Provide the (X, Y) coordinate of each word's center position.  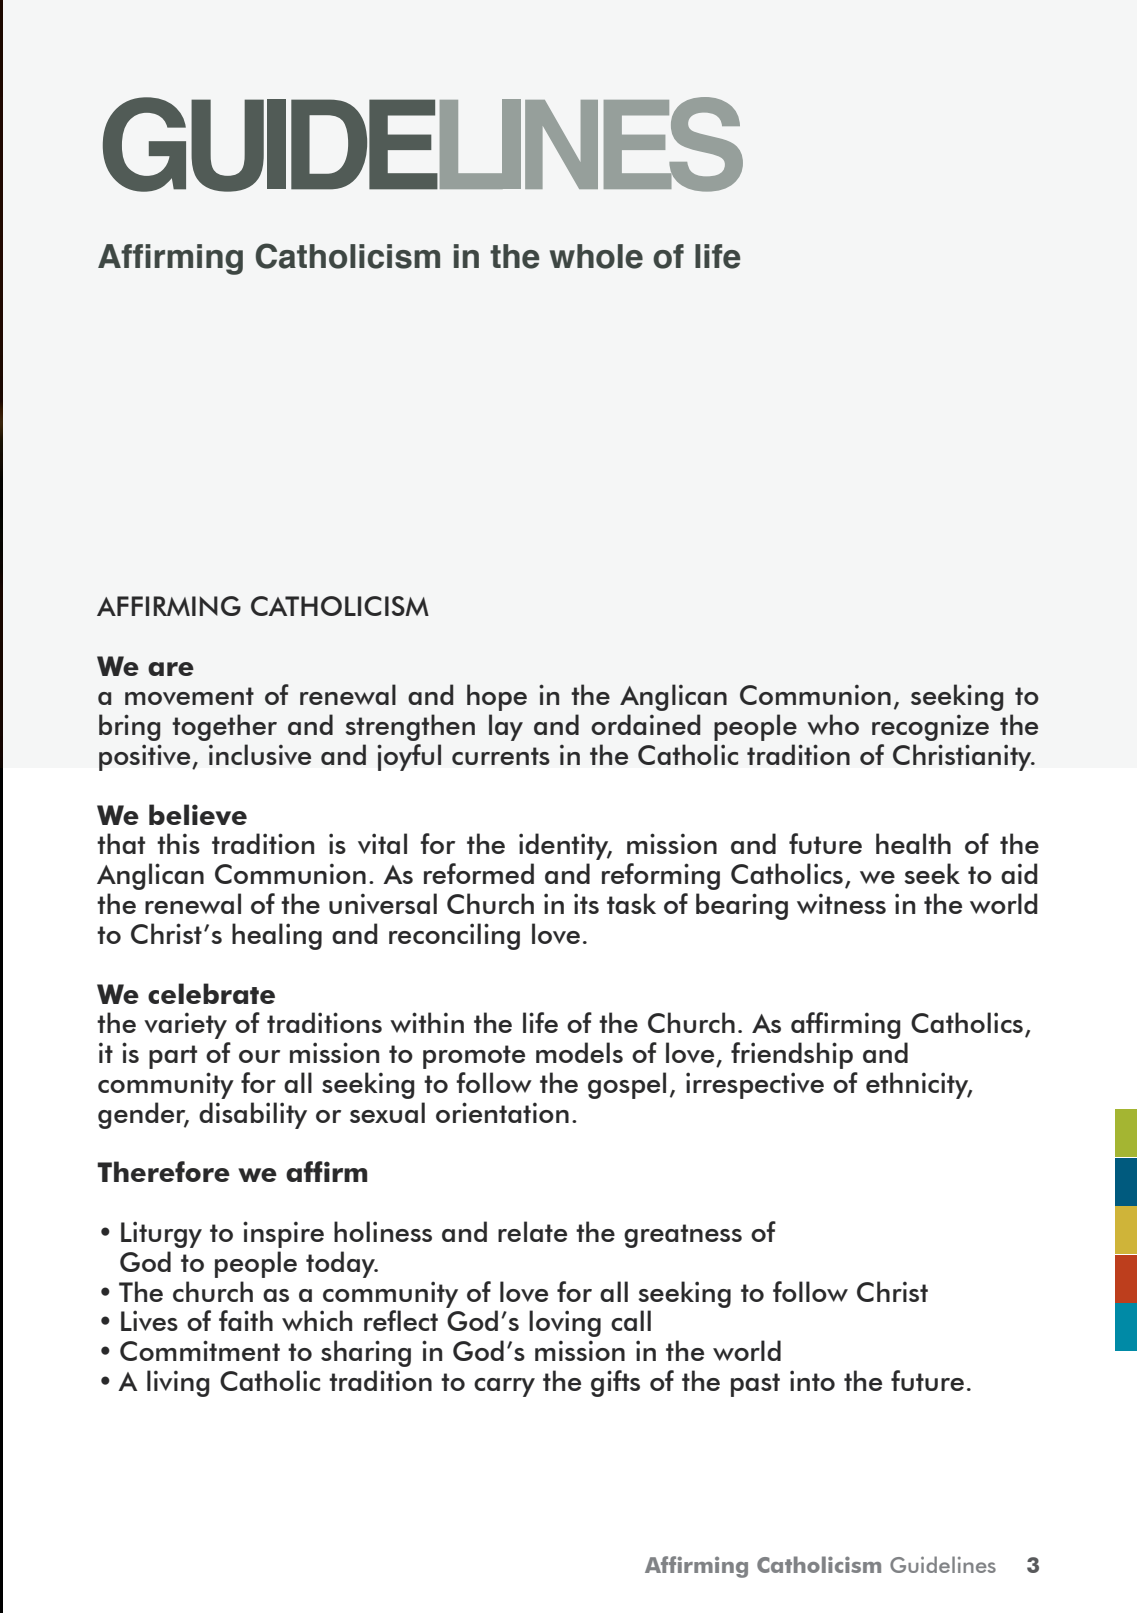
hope (497, 697)
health (913, 843)
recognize (930, 727)
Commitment (200, 1350)
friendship (792, 1055)
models (579, 1052)
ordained (645, 724)
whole (596, 256)
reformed (479, 873)
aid (1019, 873)
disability (253, 1115)
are (171, 669)
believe (198, 814)
